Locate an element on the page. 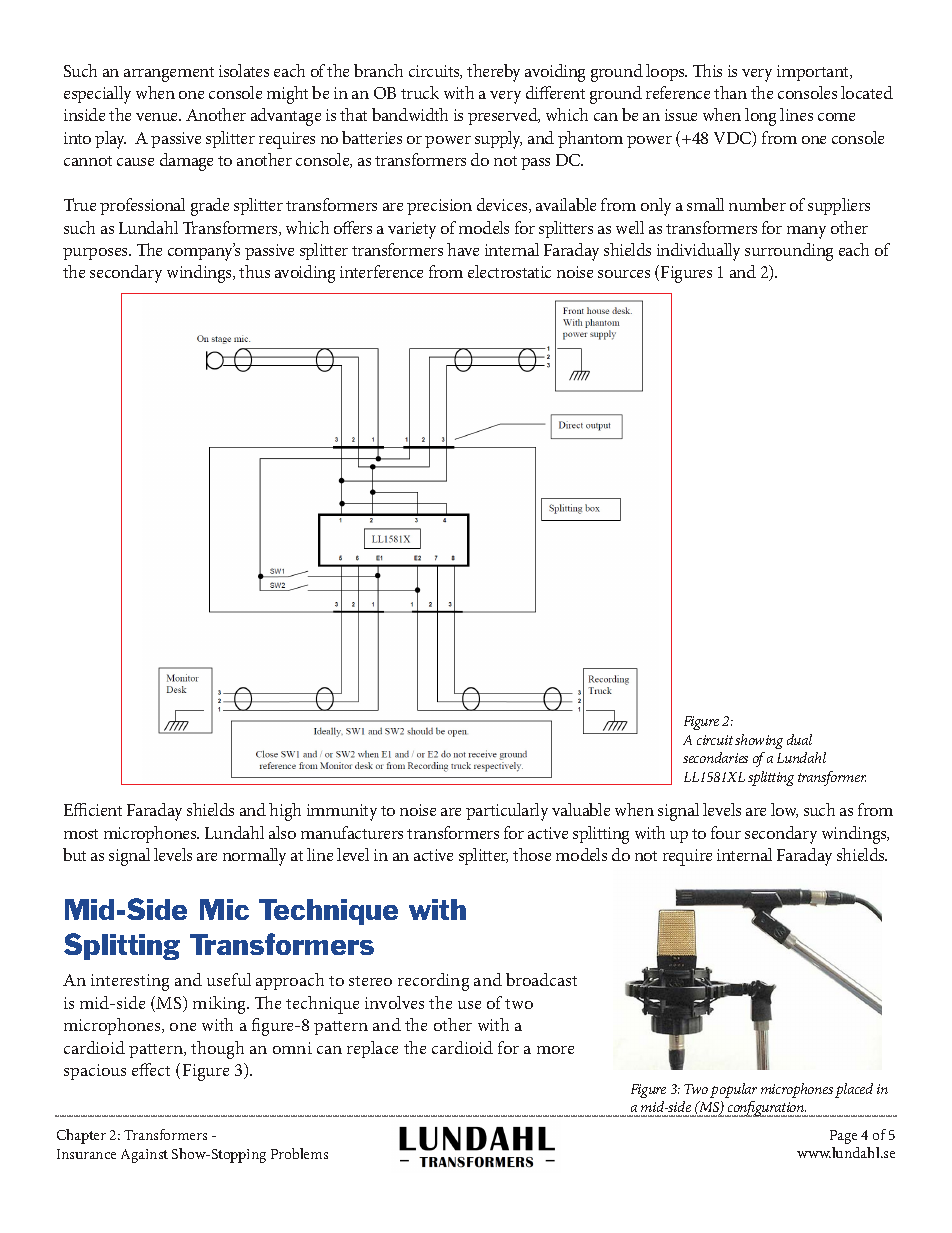 This page has width=952, height=1233. low is located at coordinates (784, 810).
